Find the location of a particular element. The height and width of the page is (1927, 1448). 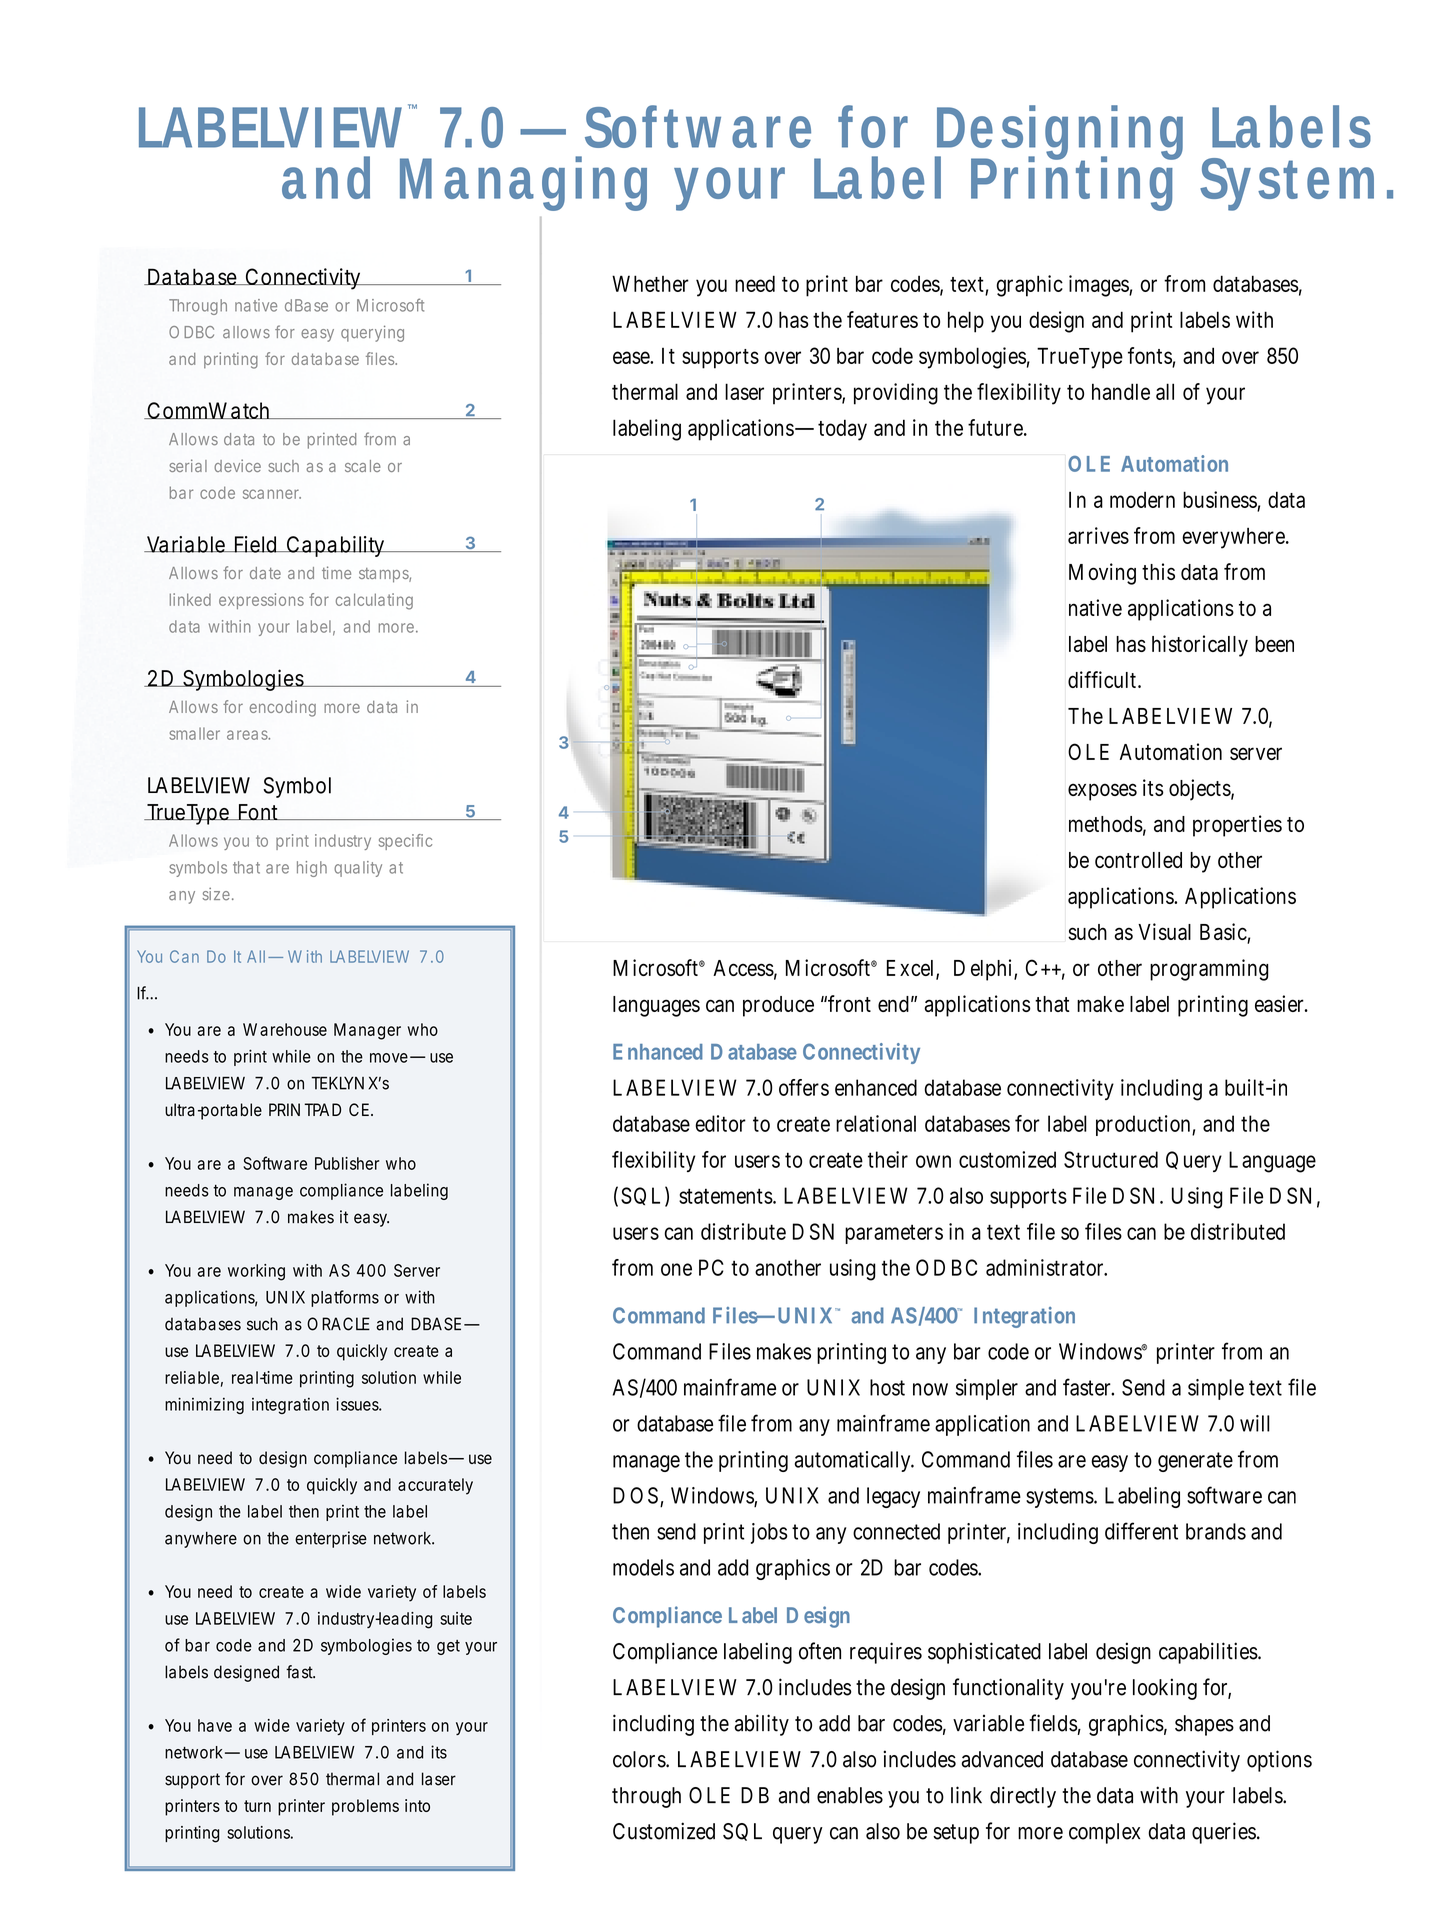

problems is located at coordinates (365, 1807).
